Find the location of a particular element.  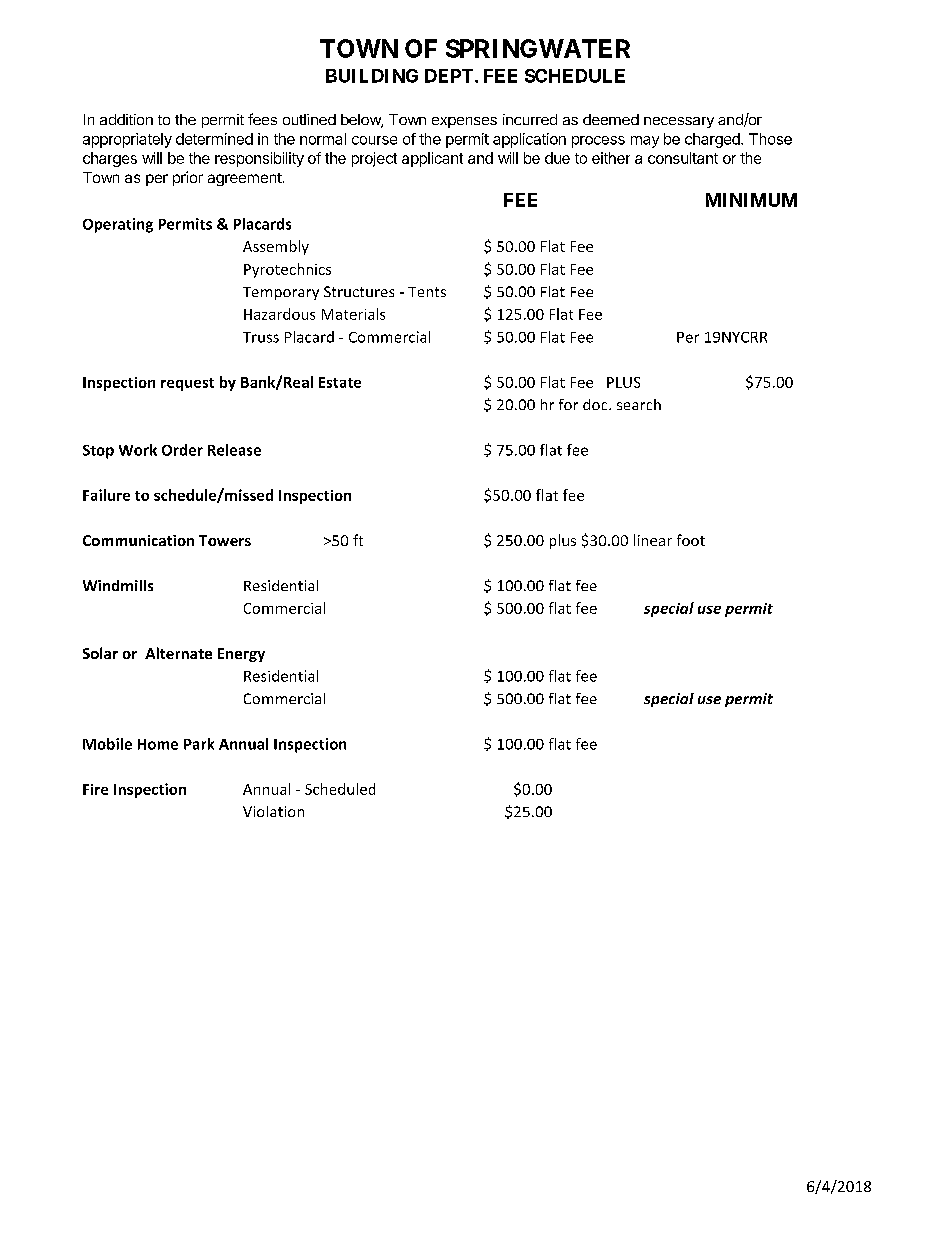

Alternate is located at coordinates (178, 653).
